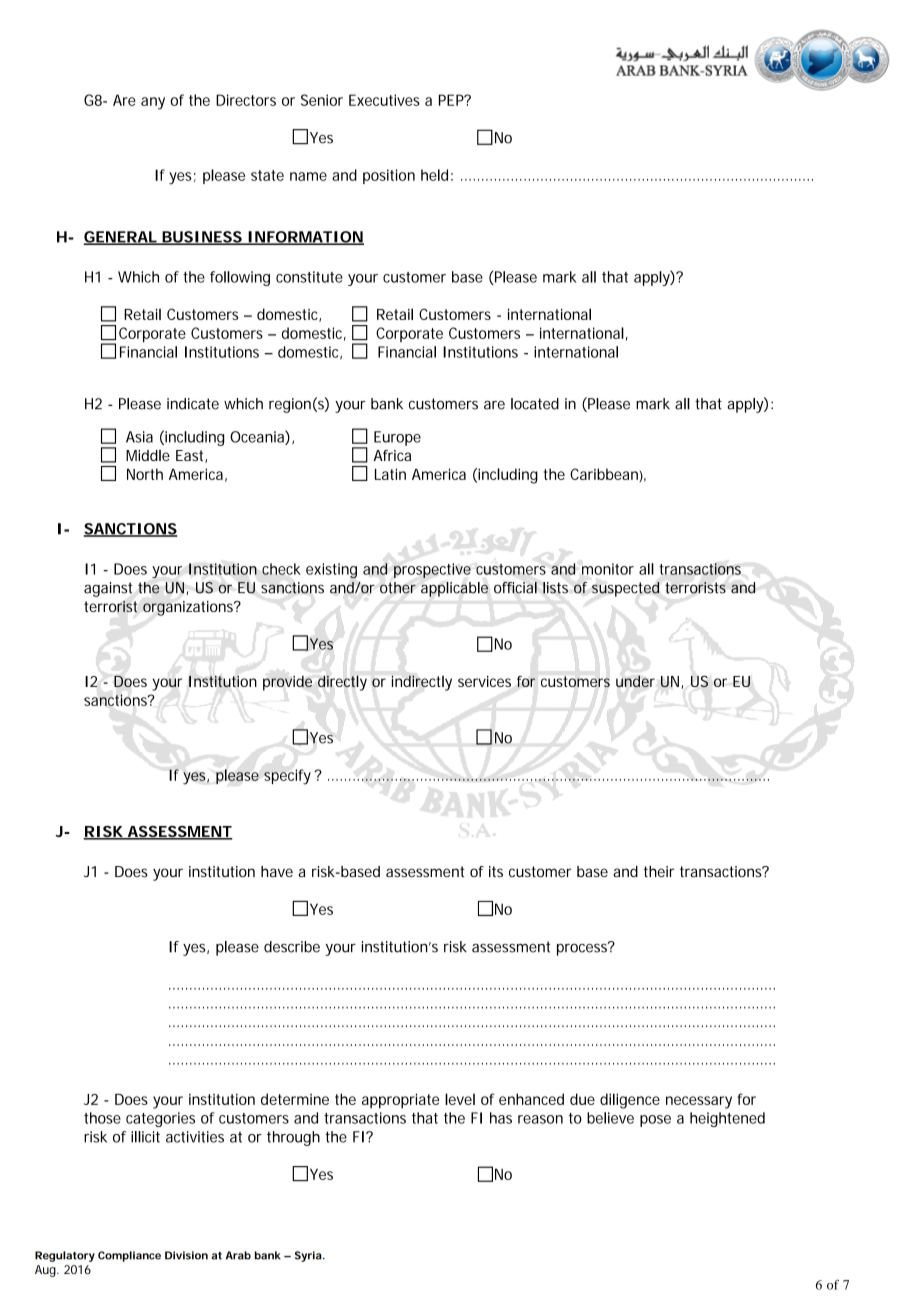 Image resolution: width=924 pixels, height=1308 pixels. What do you see at coordinates (145, 474) in the screenshot?
I see `North` at bounding box center [145, 474].
